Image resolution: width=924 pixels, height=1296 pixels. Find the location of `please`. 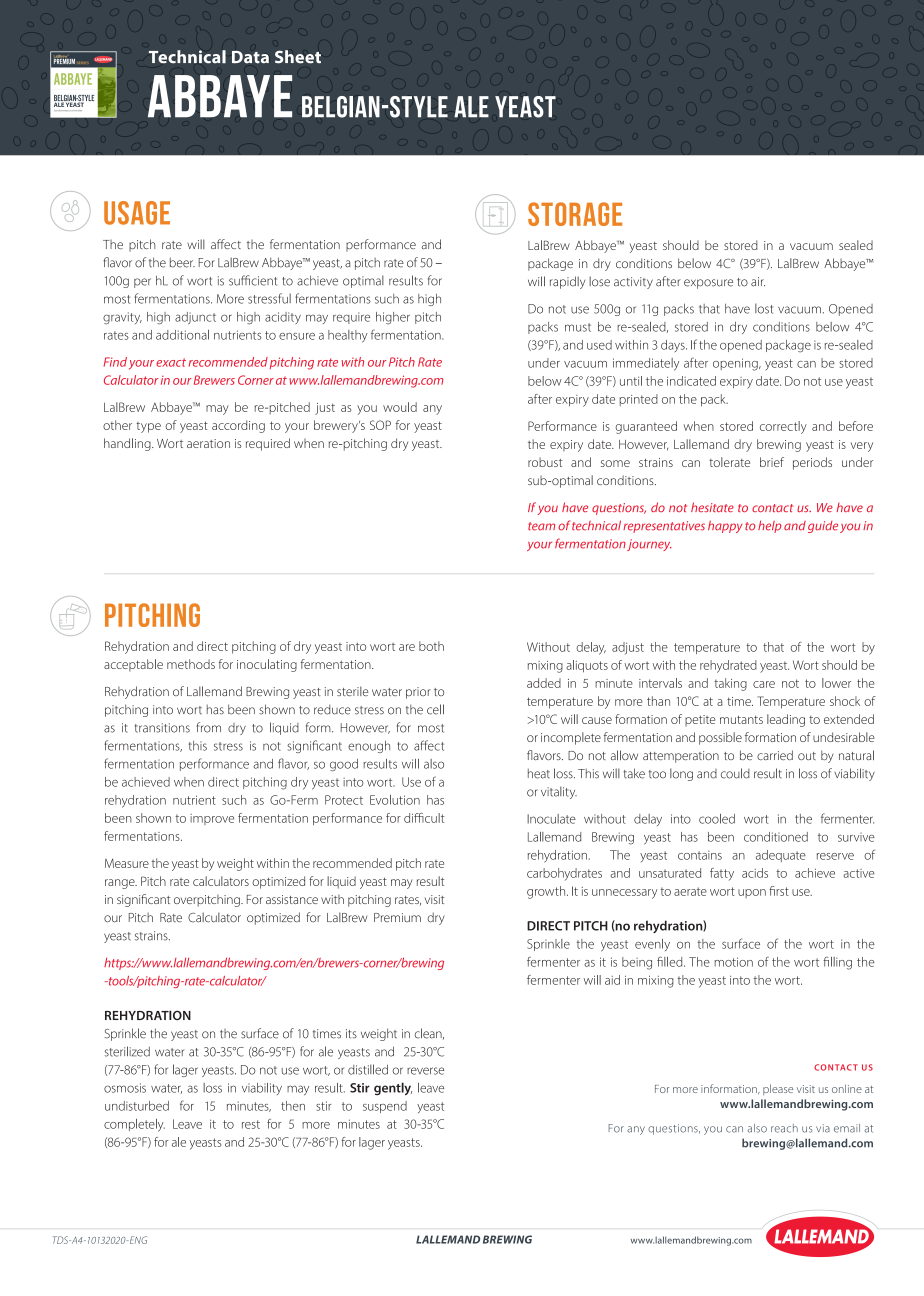

please is located at coordinates (778, 1089).
